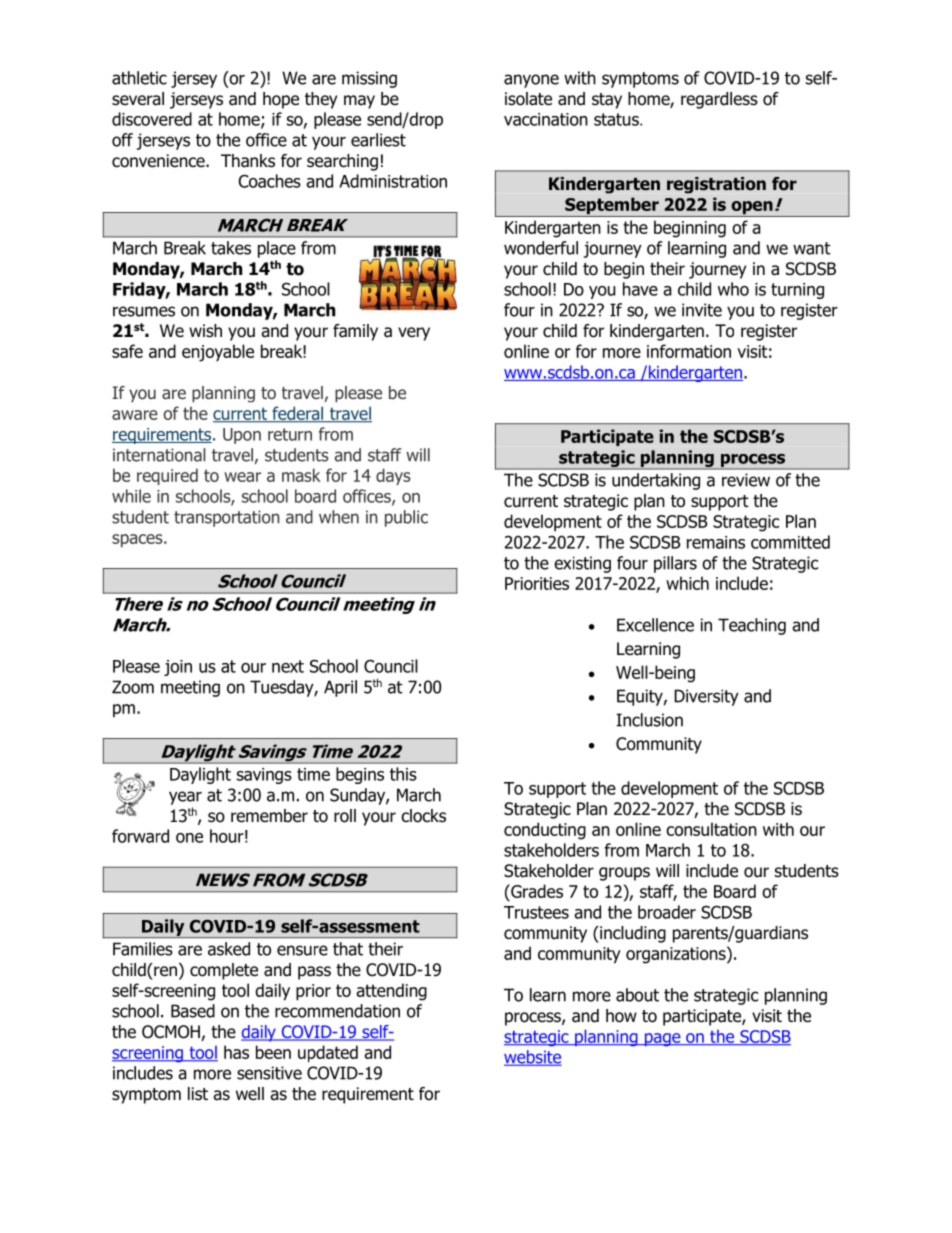  I want to click on Trustees, so click(536, 912).
